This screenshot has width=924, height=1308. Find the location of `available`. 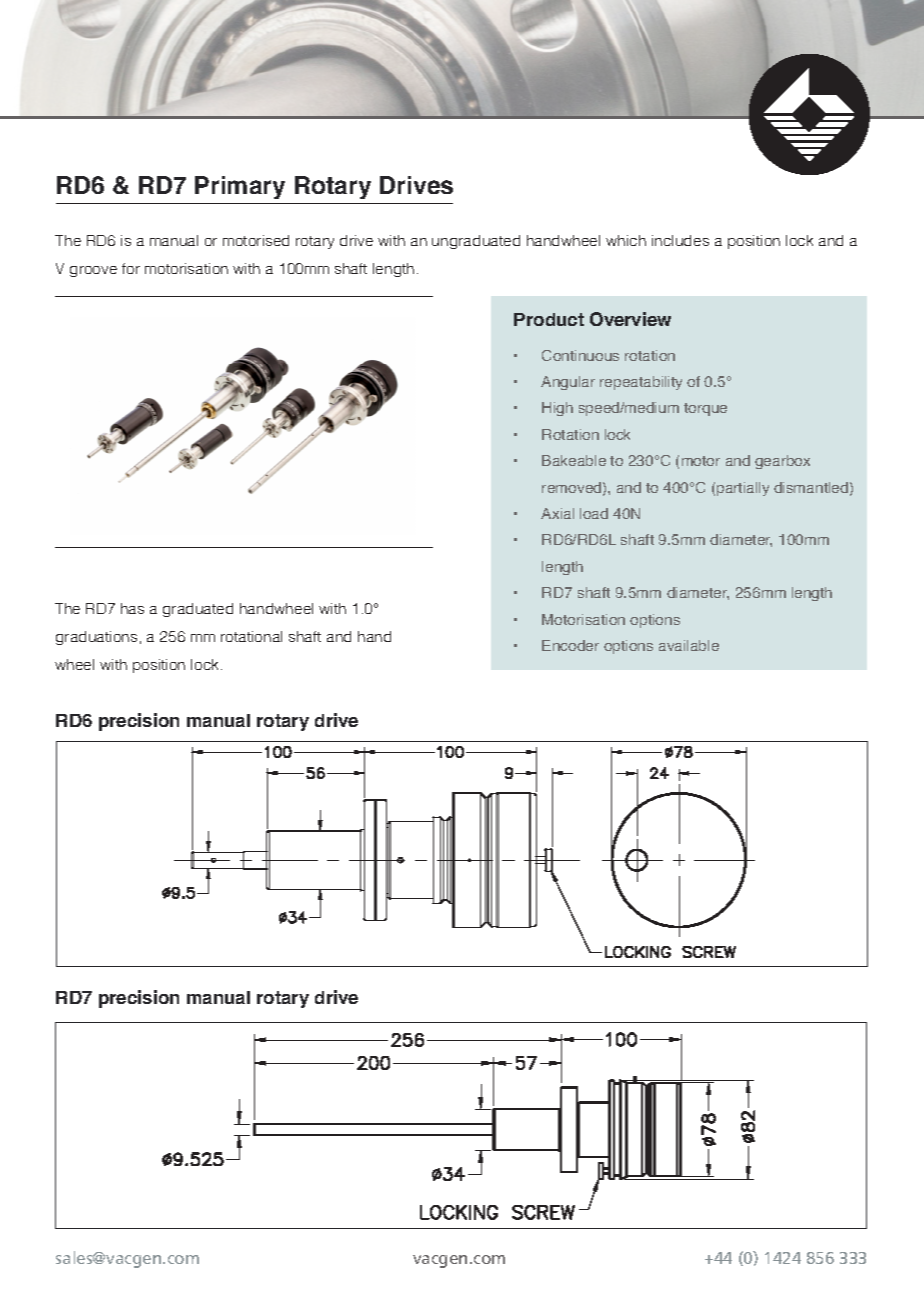

available is located at coordinates (689, 645).
